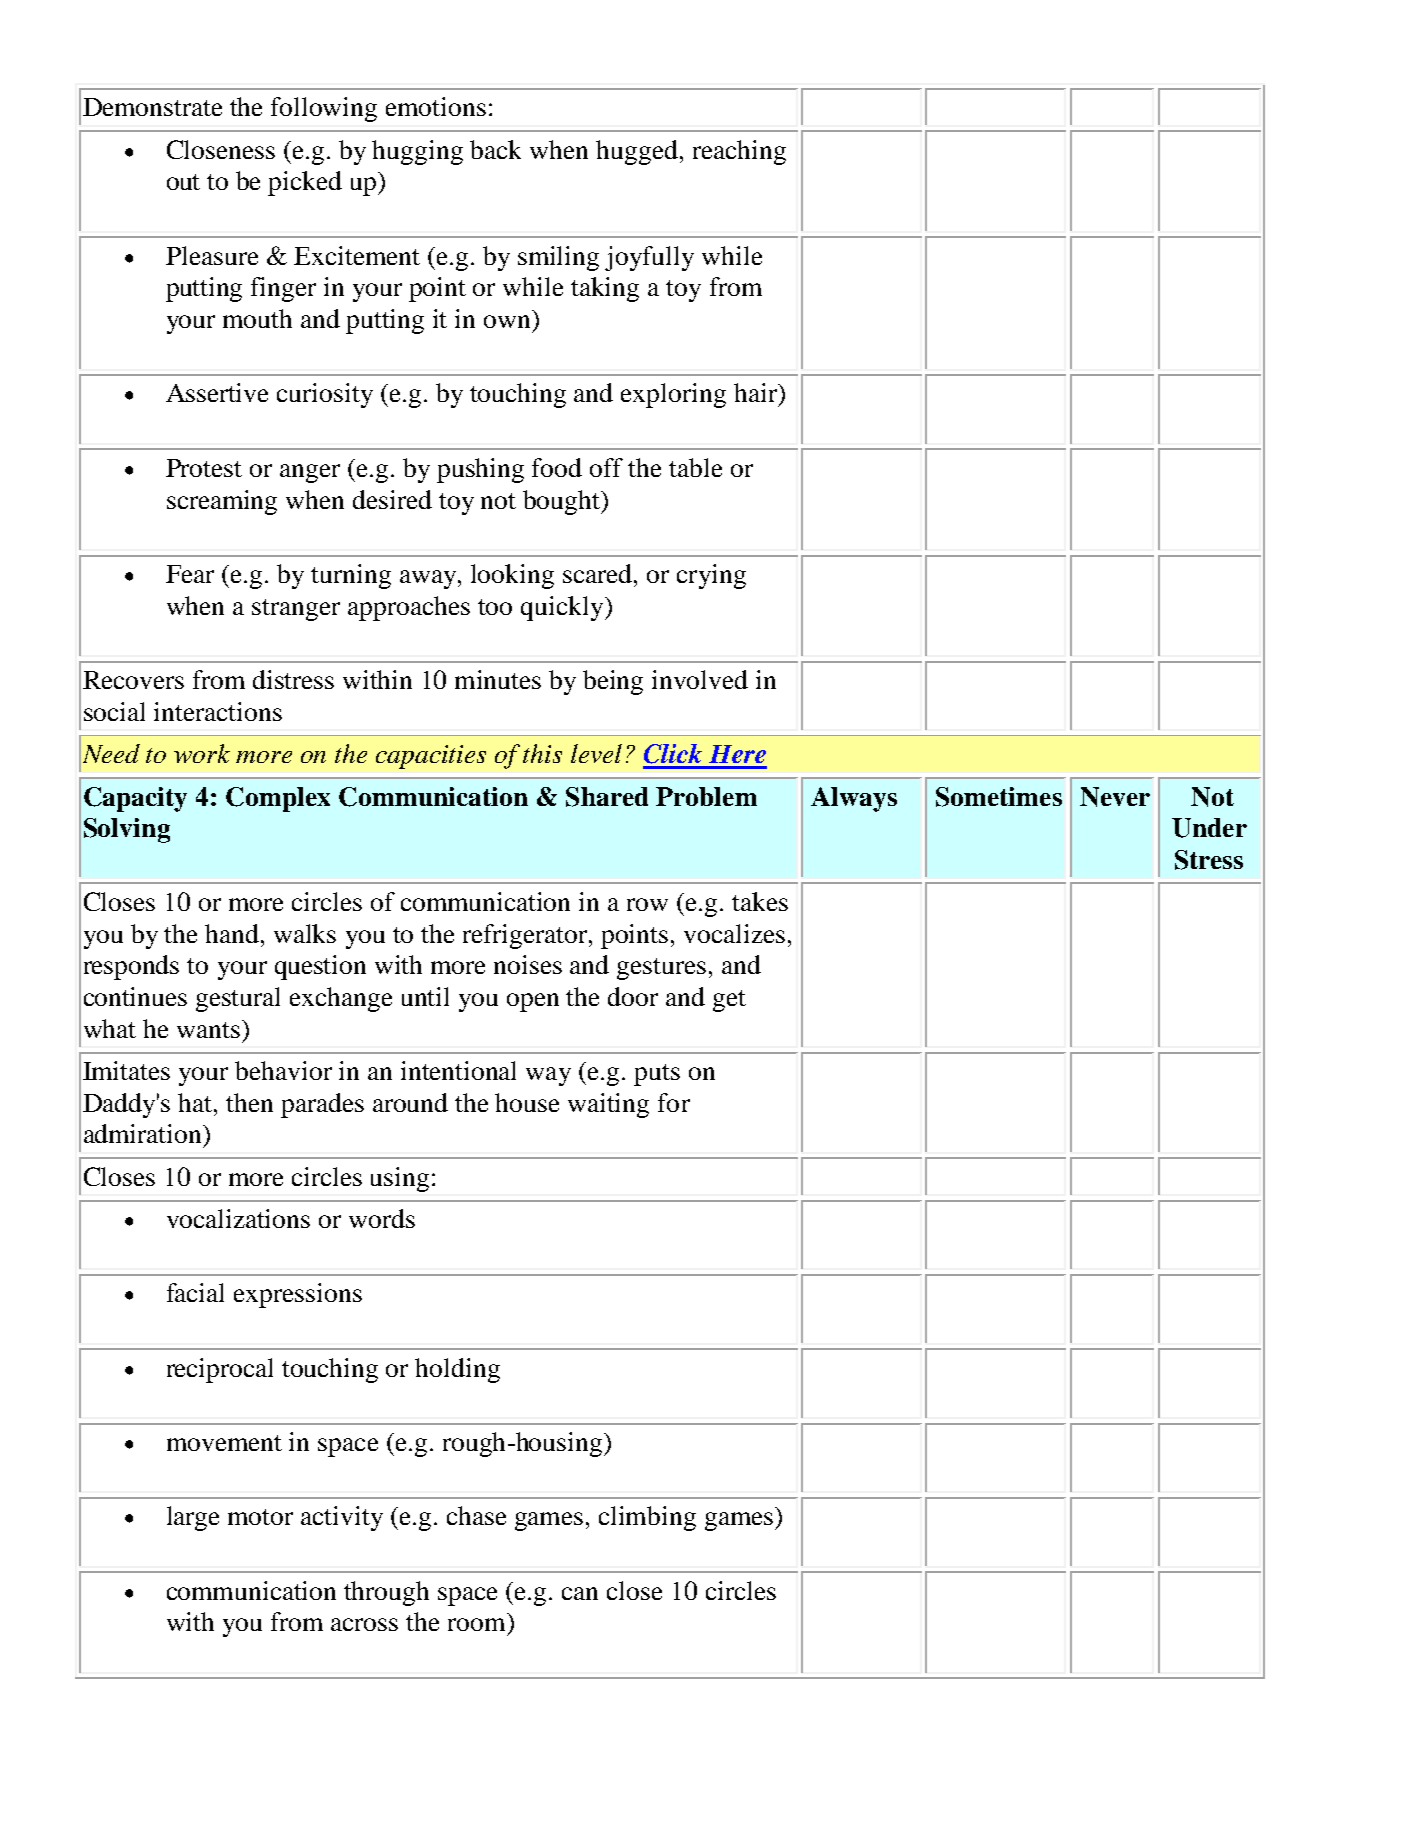 The height and width of the screenshot is (1823, 1409). What do you see at coordinates (238, 1218) in the screenshot?
I see `vocalizations` at bounding box center [238, 1218].
